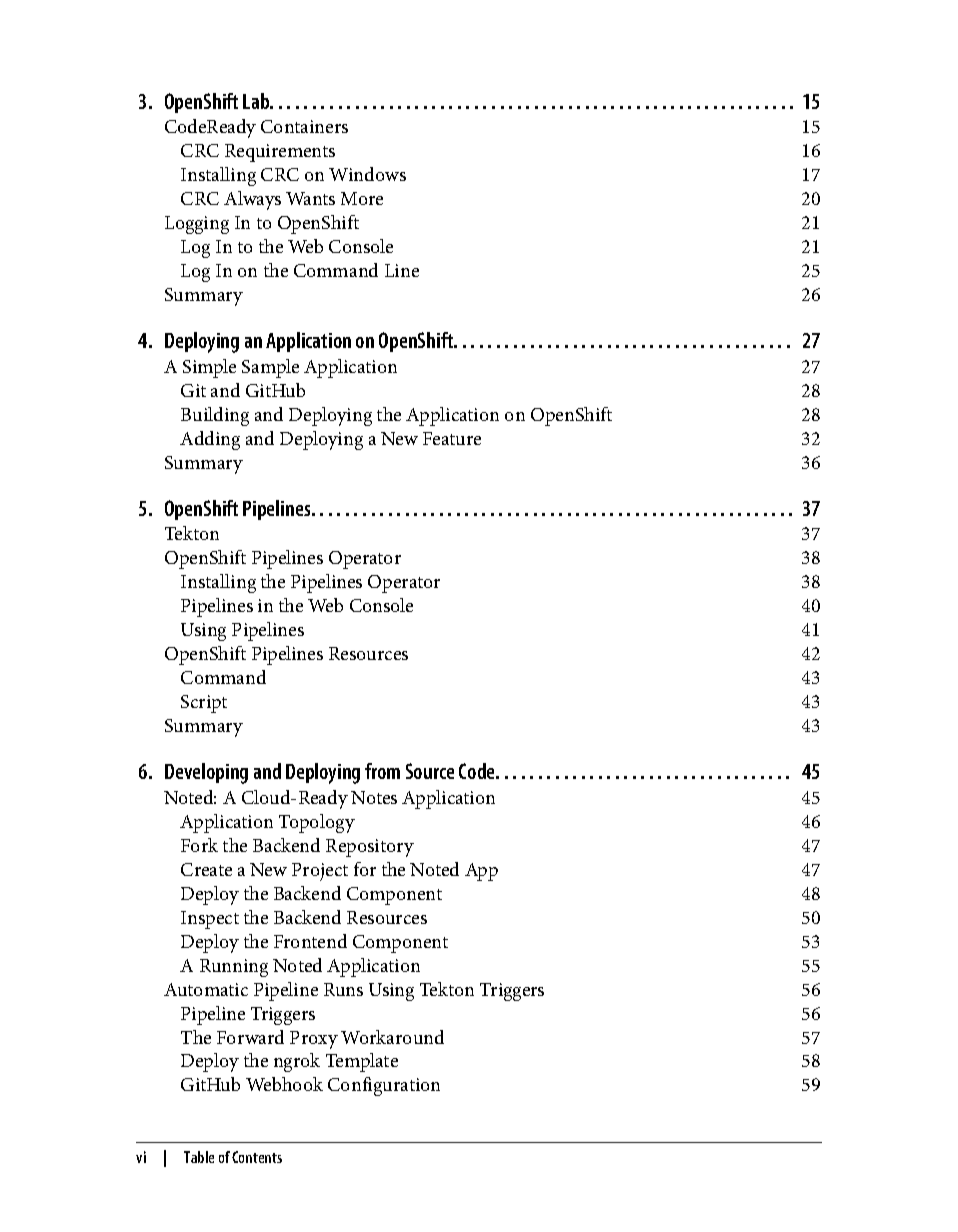  I want to click on Simple, so click(209, 368).
